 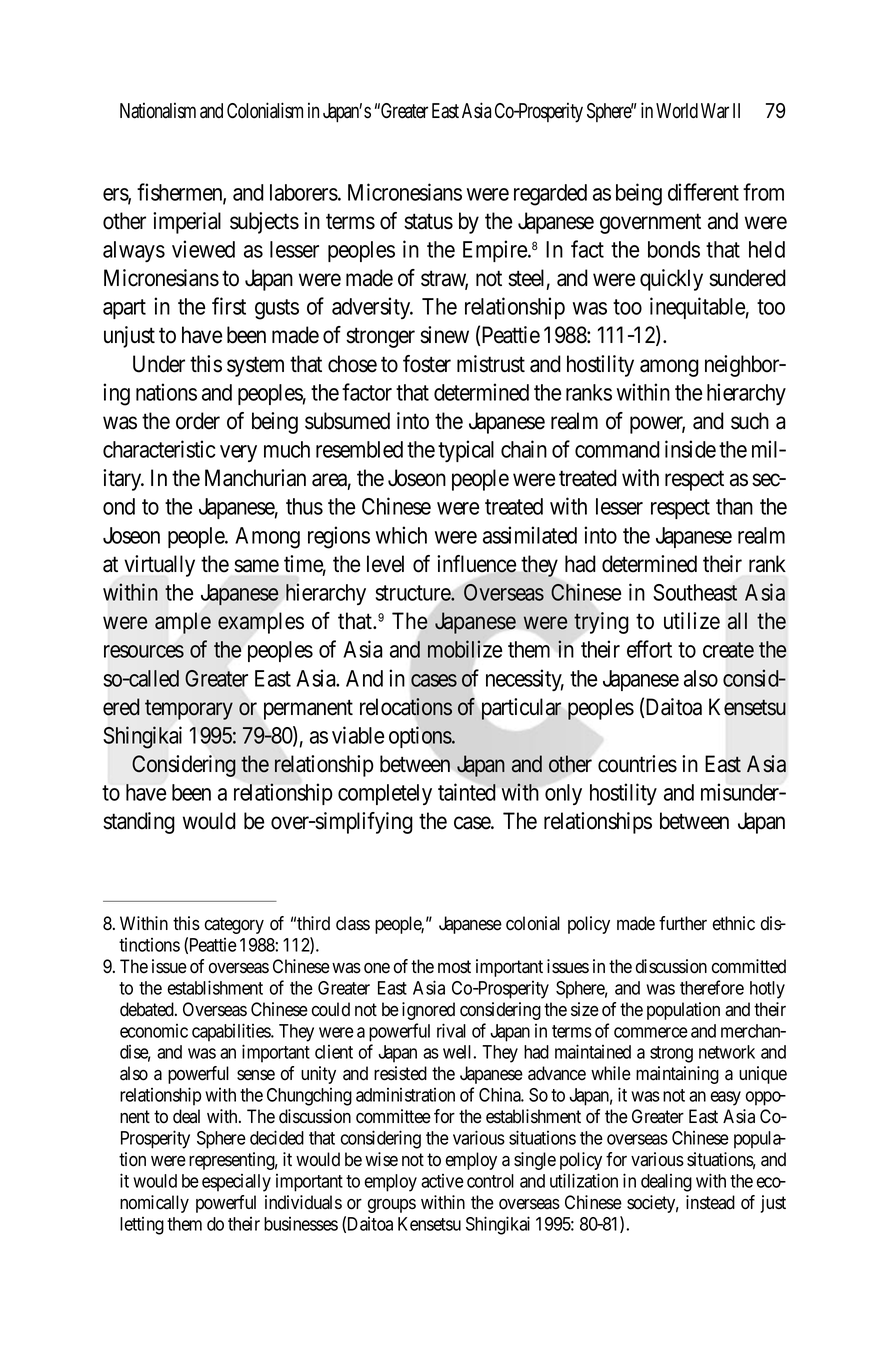 What do you see at coordinates (465, 649) in the document?
I see `mobilize` at bounding box center [465, 649].
